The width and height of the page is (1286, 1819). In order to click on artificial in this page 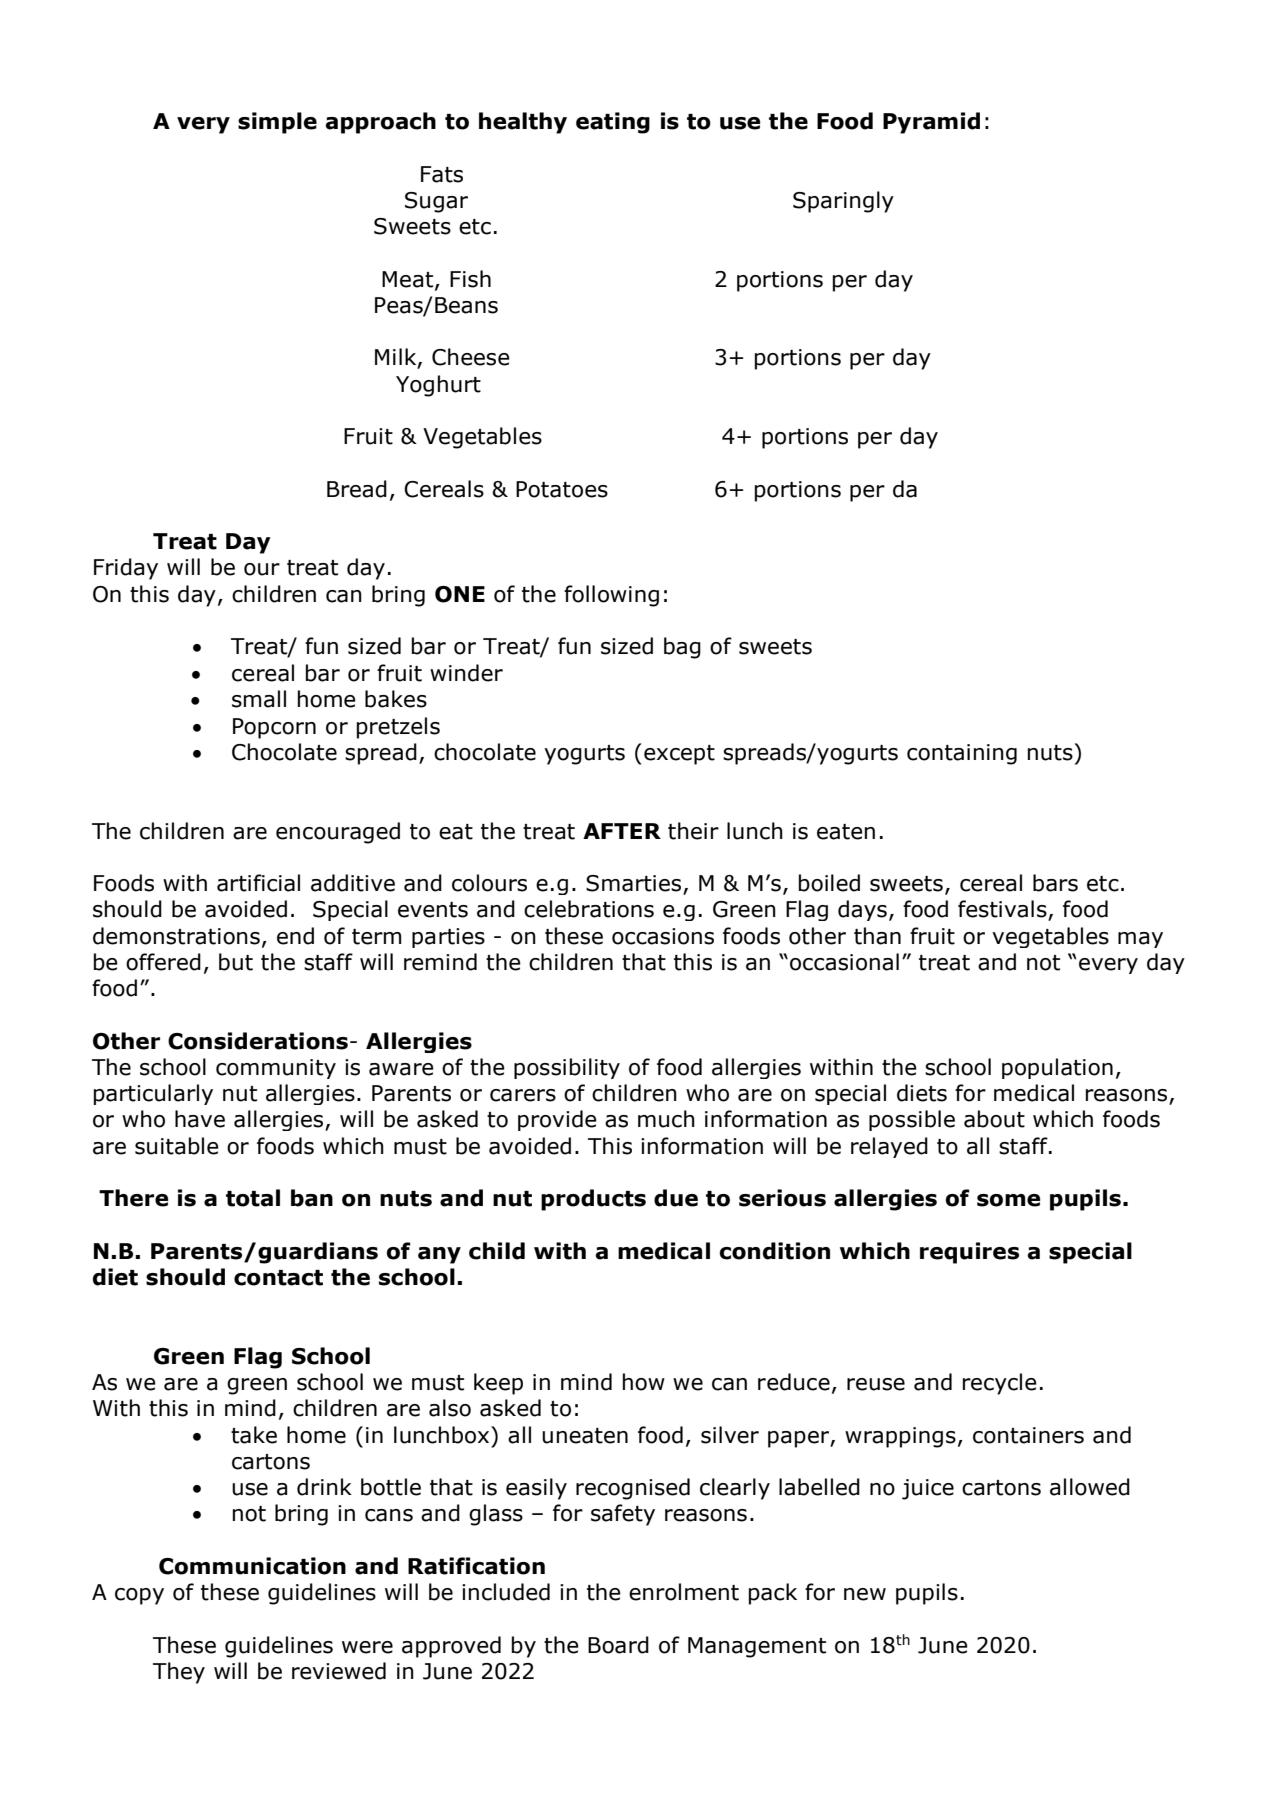, I will do `click(258, 883)`.
